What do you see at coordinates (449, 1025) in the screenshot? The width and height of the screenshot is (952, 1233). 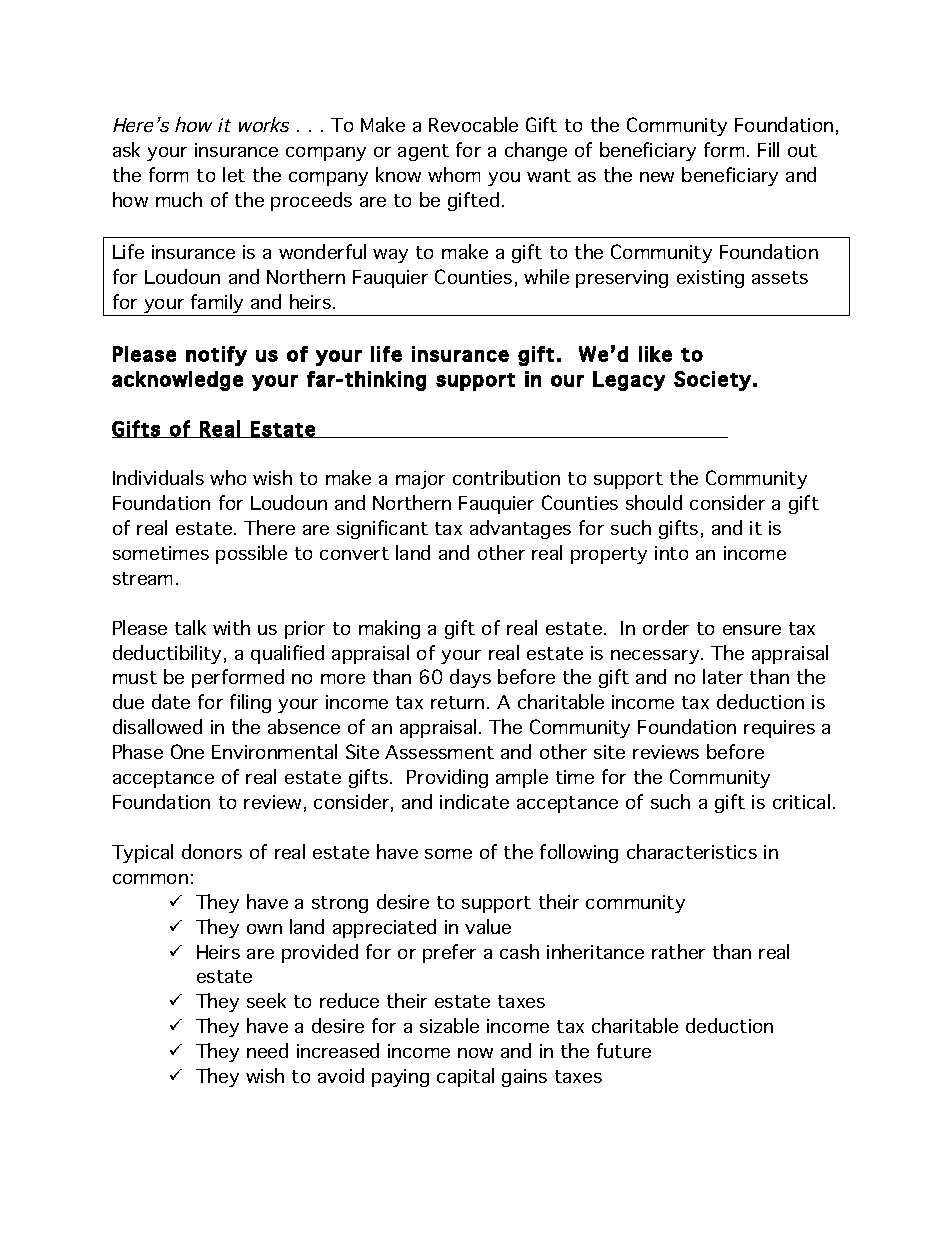 I see `sizable` at bounding box center [449, 1025].
